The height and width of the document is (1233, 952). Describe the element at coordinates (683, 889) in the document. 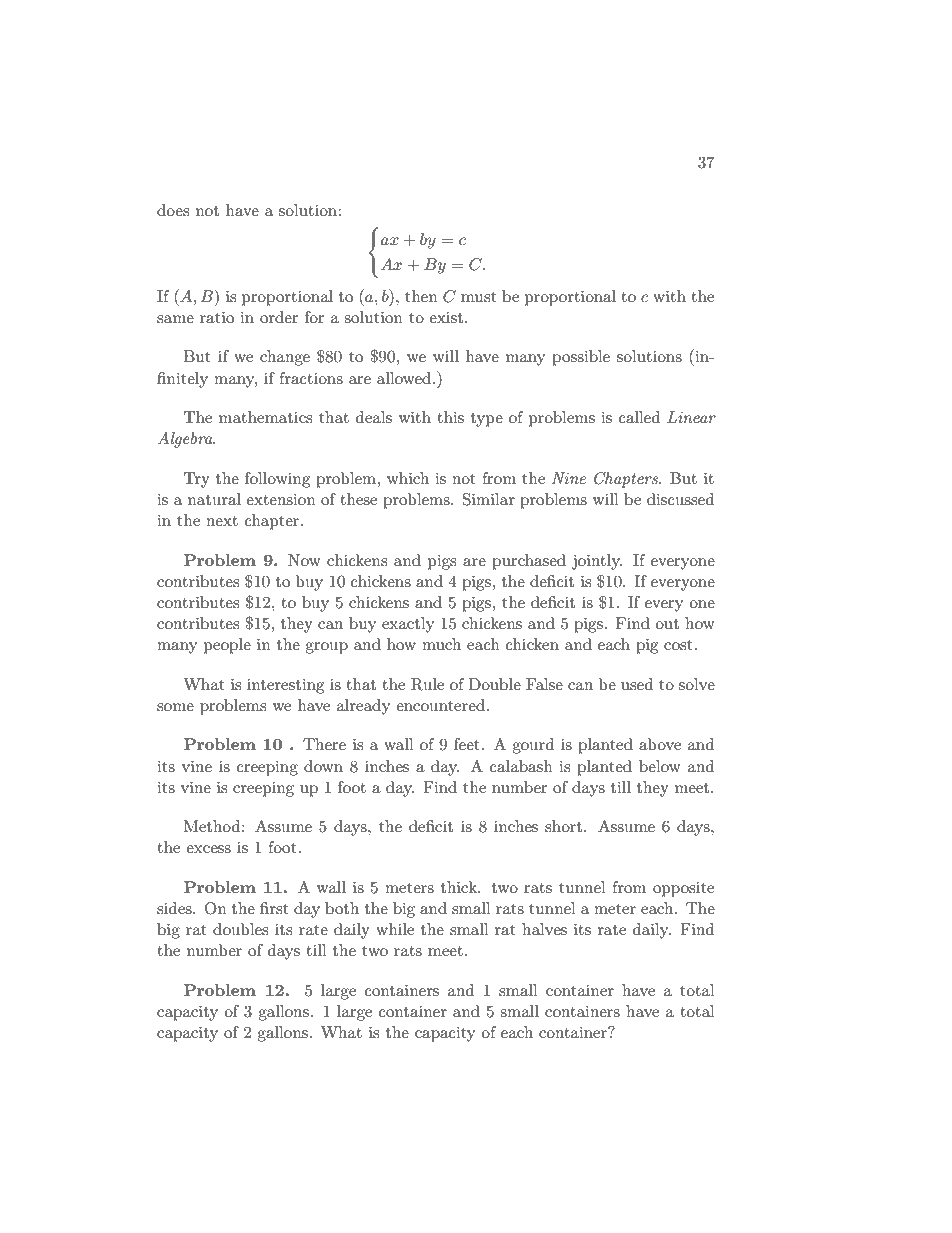

I see `opposite` at that location.
